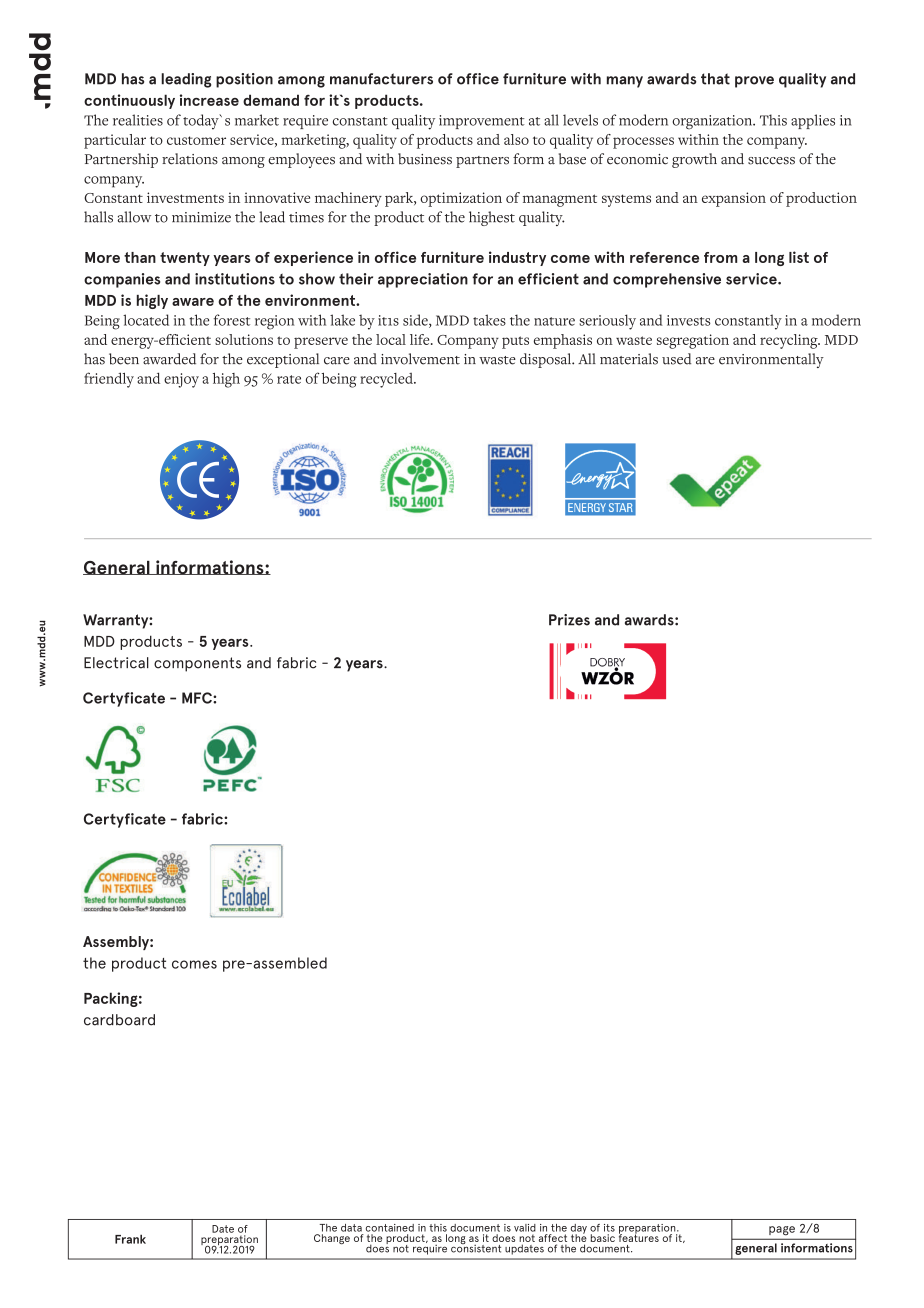  I want to click on business, so click(425, 159).
